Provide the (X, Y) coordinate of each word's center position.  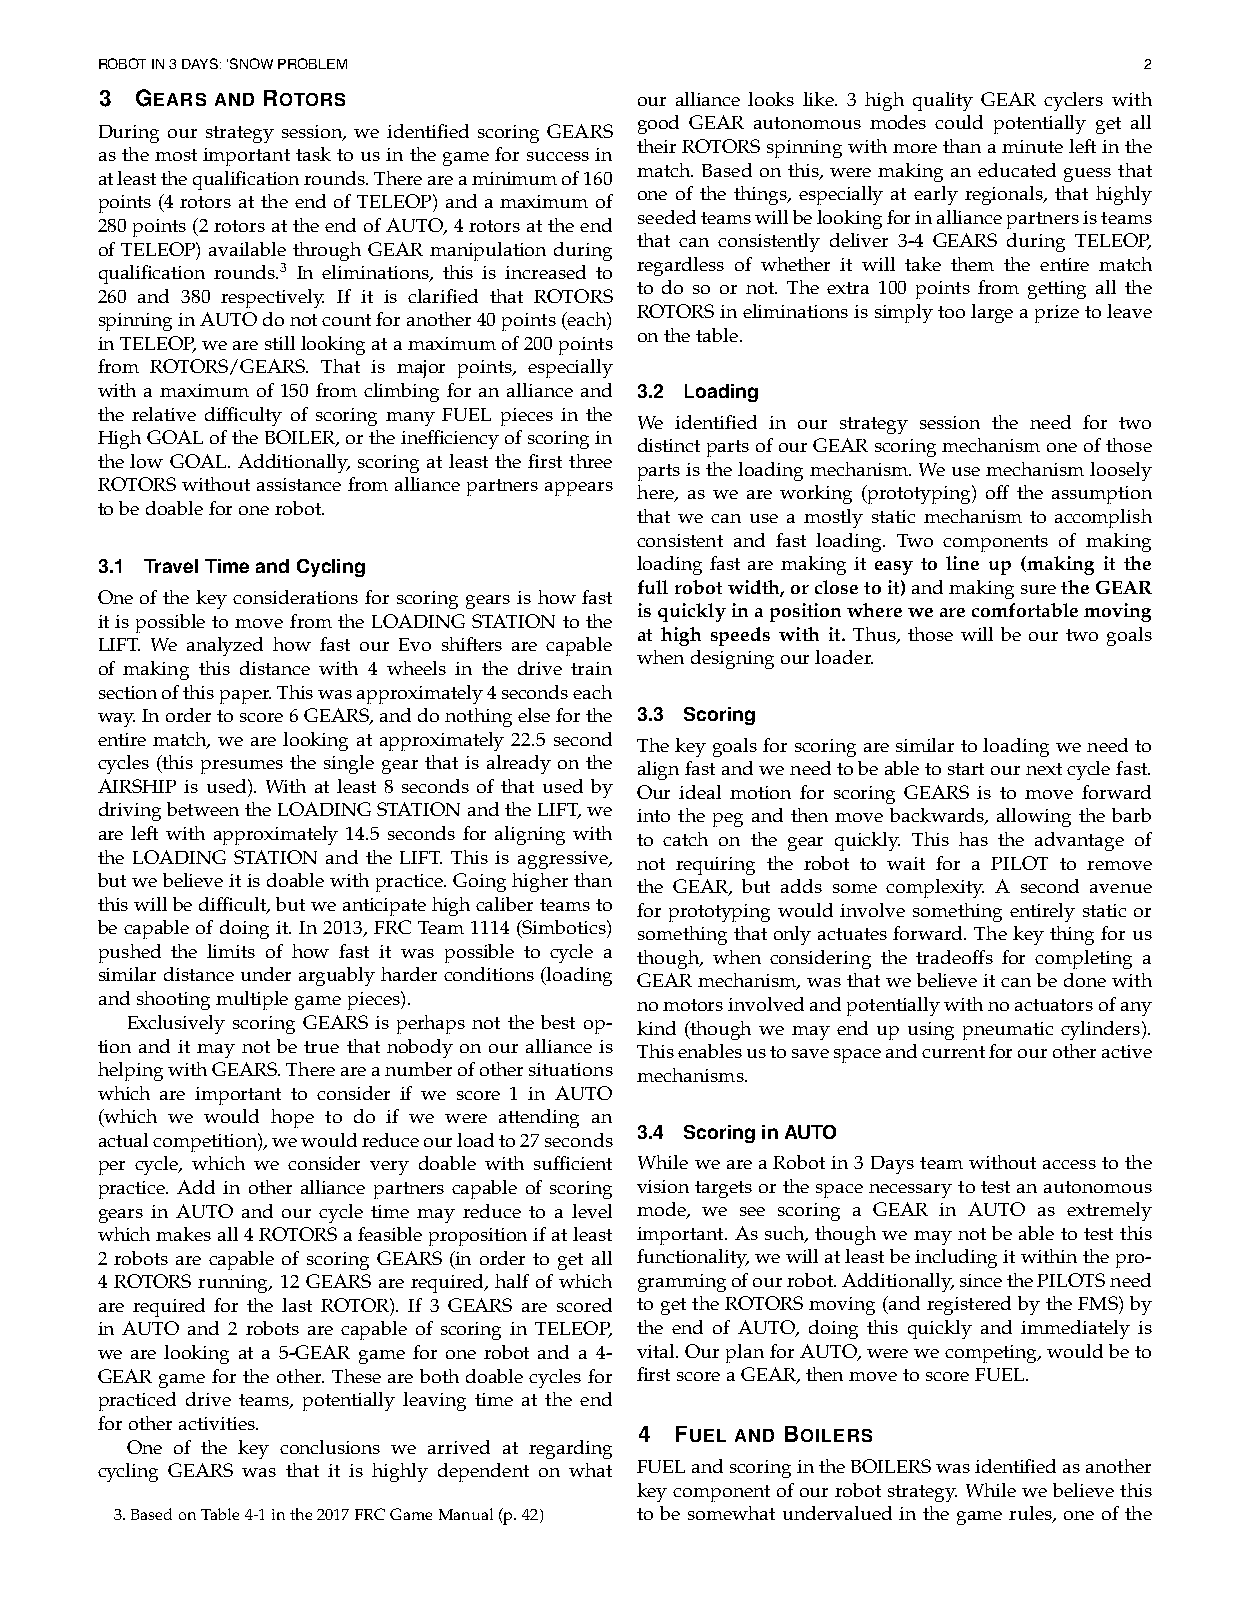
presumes (242, 767)
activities (218, 1423)
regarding (570, 1449)
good (658, 124)
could (959, 122)
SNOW (251, 63)
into (653, 815)
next (1044, 769)
